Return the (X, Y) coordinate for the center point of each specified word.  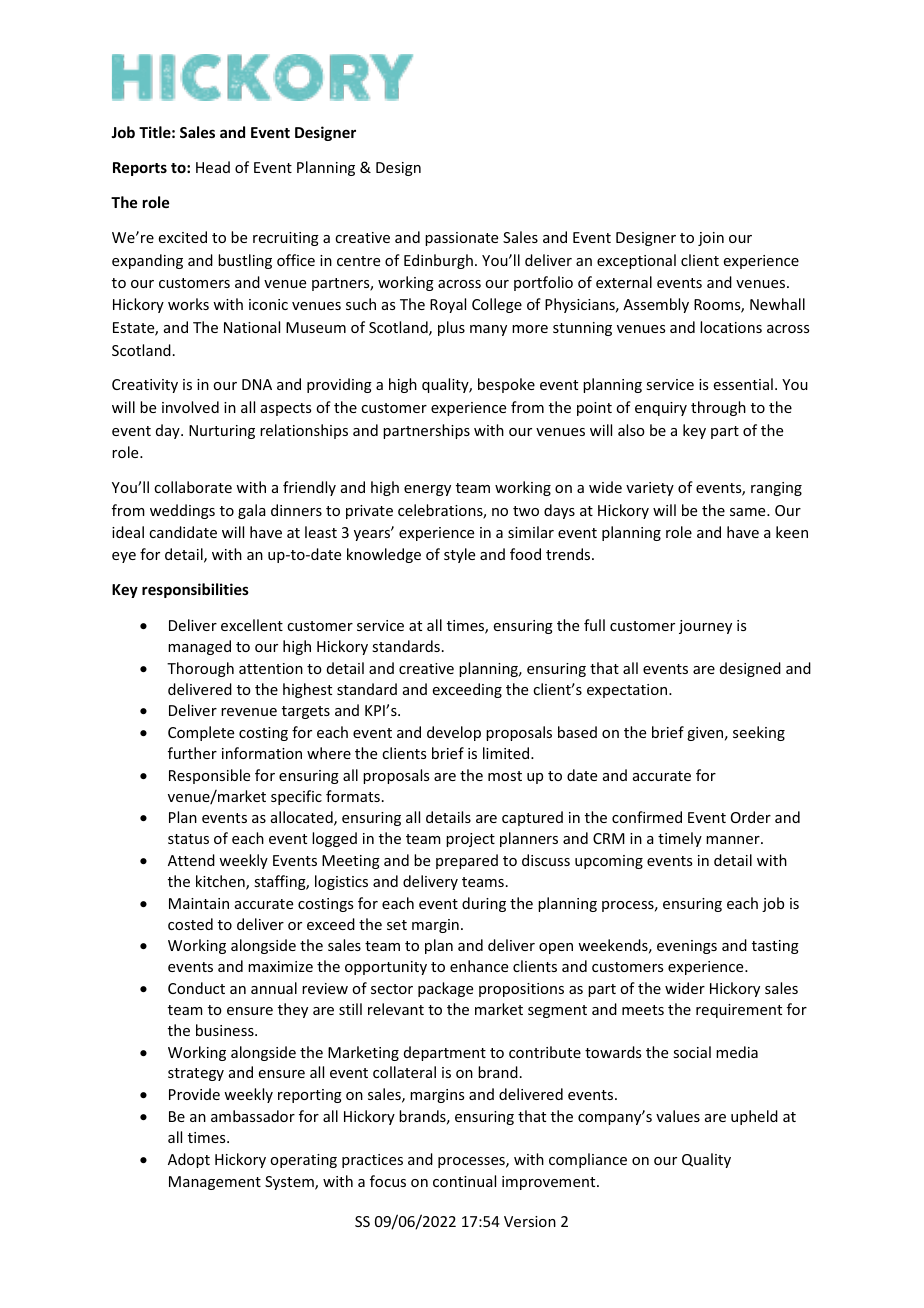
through (718, 408)
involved (190, 407)
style (459, 555)
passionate (461, 239)
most (505, 776)
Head (213, 167)
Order (751, 817)
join (711, 239)
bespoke (506, 385)
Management (215, 1183)
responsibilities (195, 590)
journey (705, 627)
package (445, 989)
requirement (739, 1011)
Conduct (196, 988)
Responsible (209, 776)
